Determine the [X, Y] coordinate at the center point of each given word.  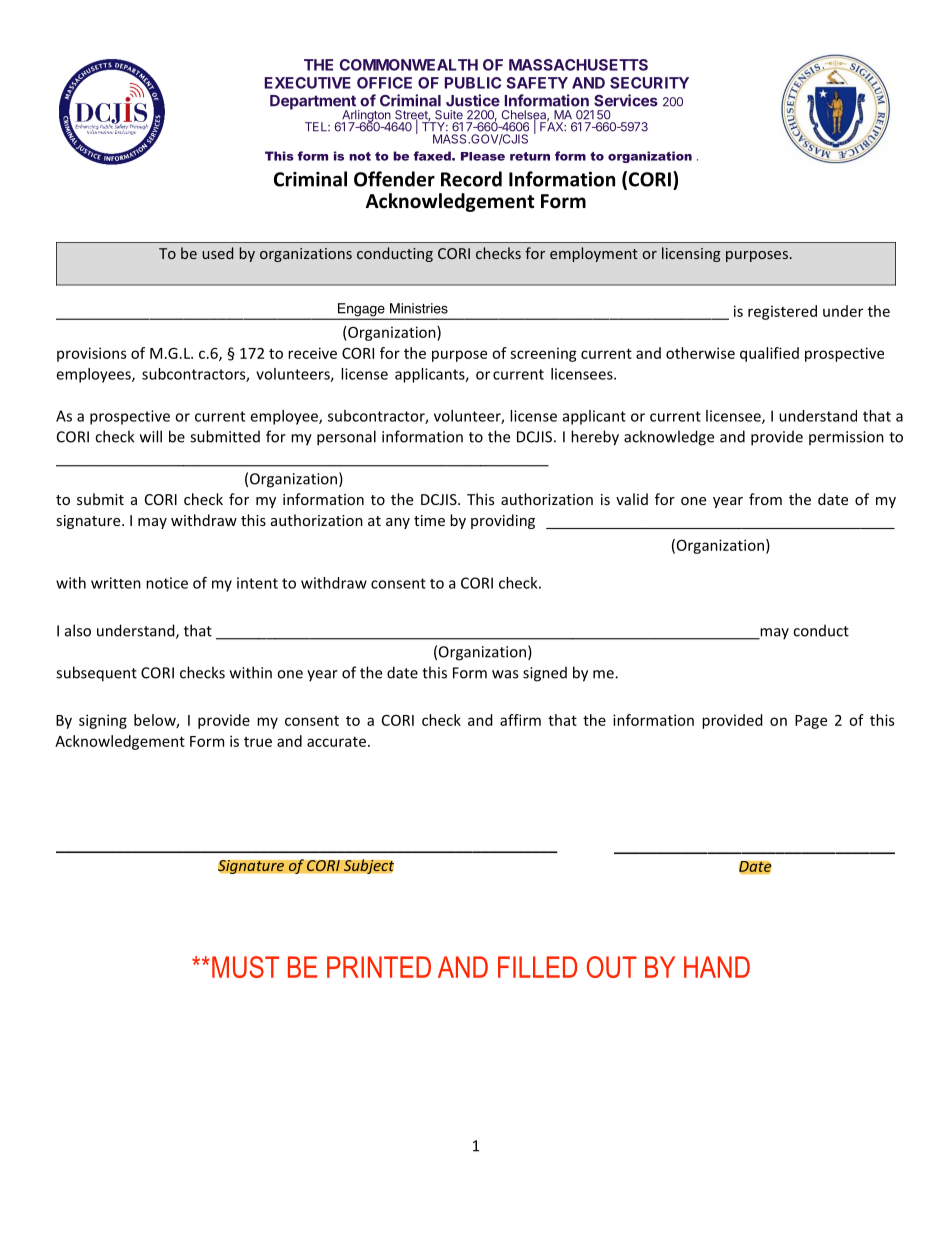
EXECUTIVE [308, 83]
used [217, 253]
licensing [691, 254]
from [765, 499]
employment [594, 254]
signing [103, 721]
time [429, 520]
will [151, 436]
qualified [769, 354]
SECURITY [649, 83]
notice [167, 583]
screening [543, 354]
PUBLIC [473, 83]
